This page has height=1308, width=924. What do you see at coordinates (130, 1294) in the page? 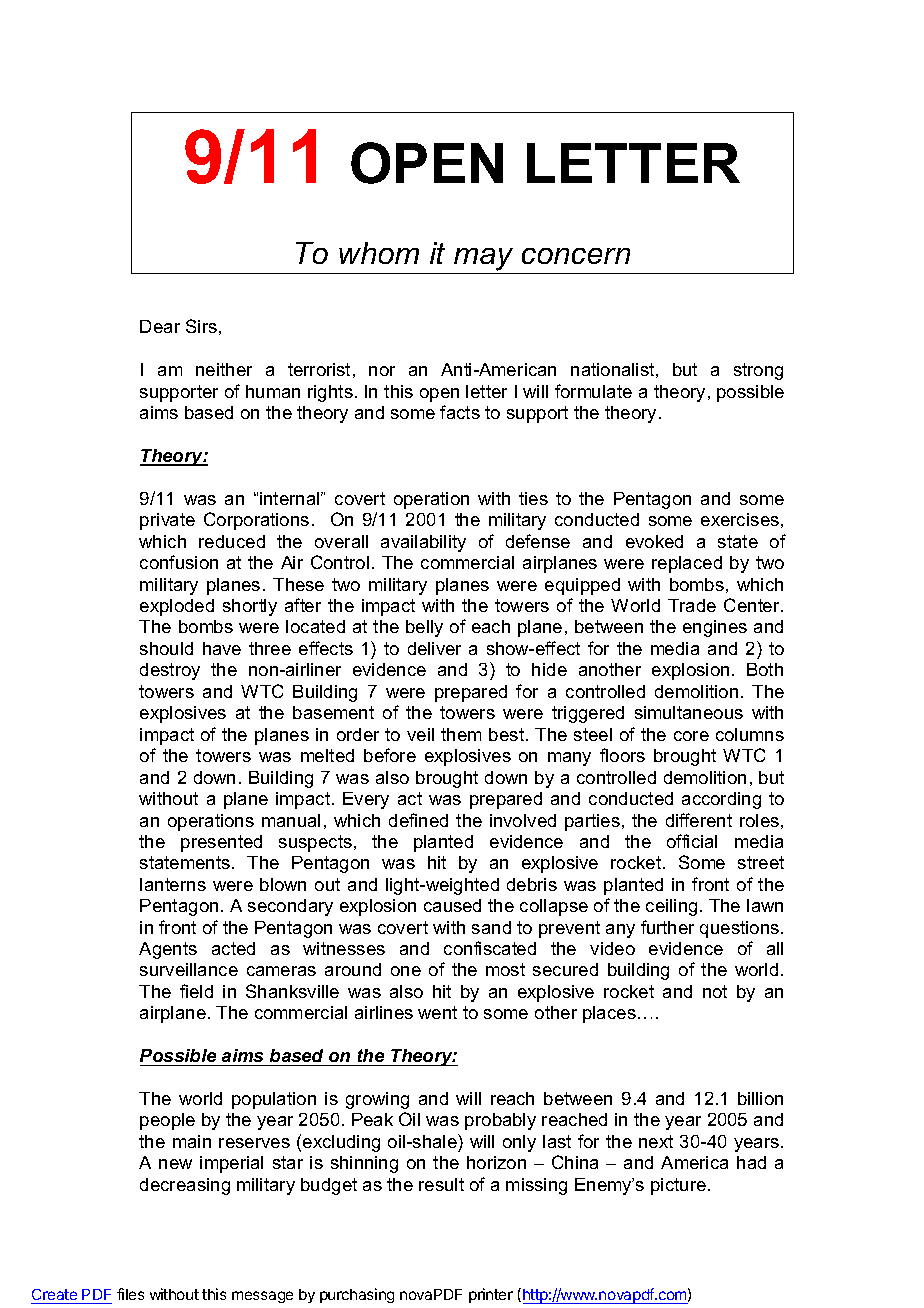
I see `files` at bounding box center [130, 1294].
